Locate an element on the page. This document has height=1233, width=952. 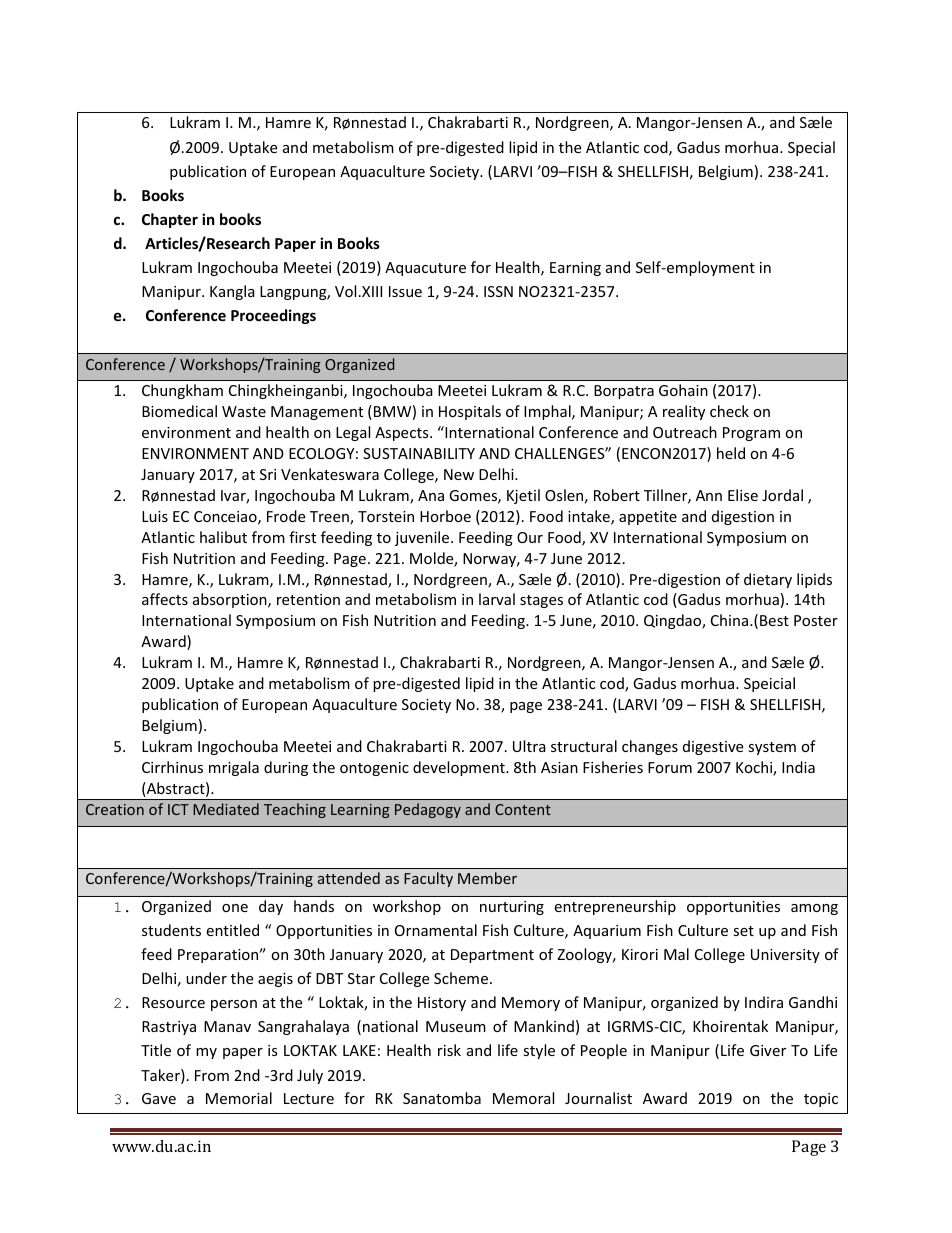
larval is located at coordinates (497, 599).
